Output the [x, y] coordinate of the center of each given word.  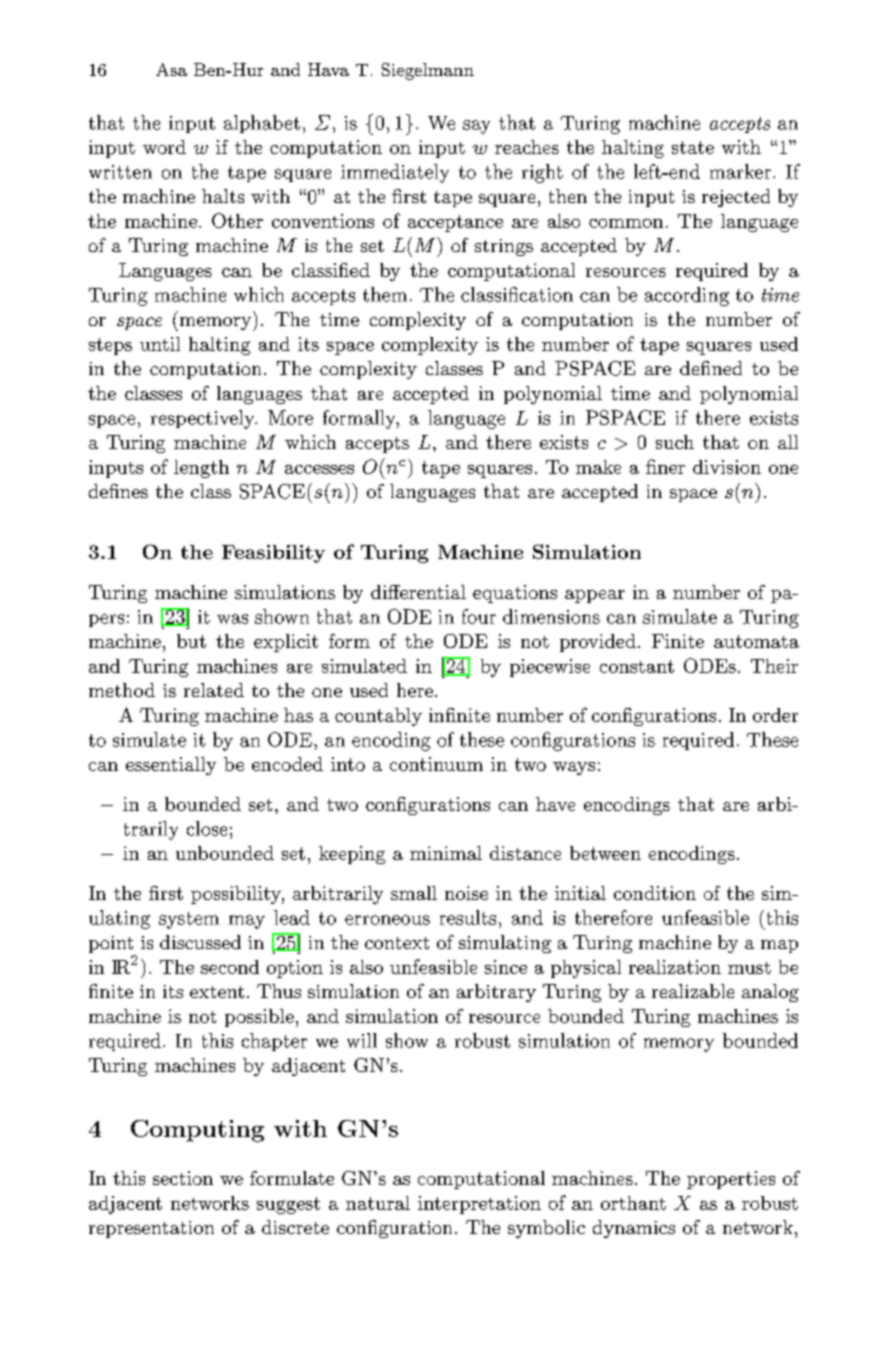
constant [637, 666]
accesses [319, 469]
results [468, 917]
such [675, 442]
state [693, 147]
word [164, 147]
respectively [204, 419]
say [476, 127]
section [183, 1178]
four [479, 616]
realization [675, 967]
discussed [200, 942]
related [214, 690]
